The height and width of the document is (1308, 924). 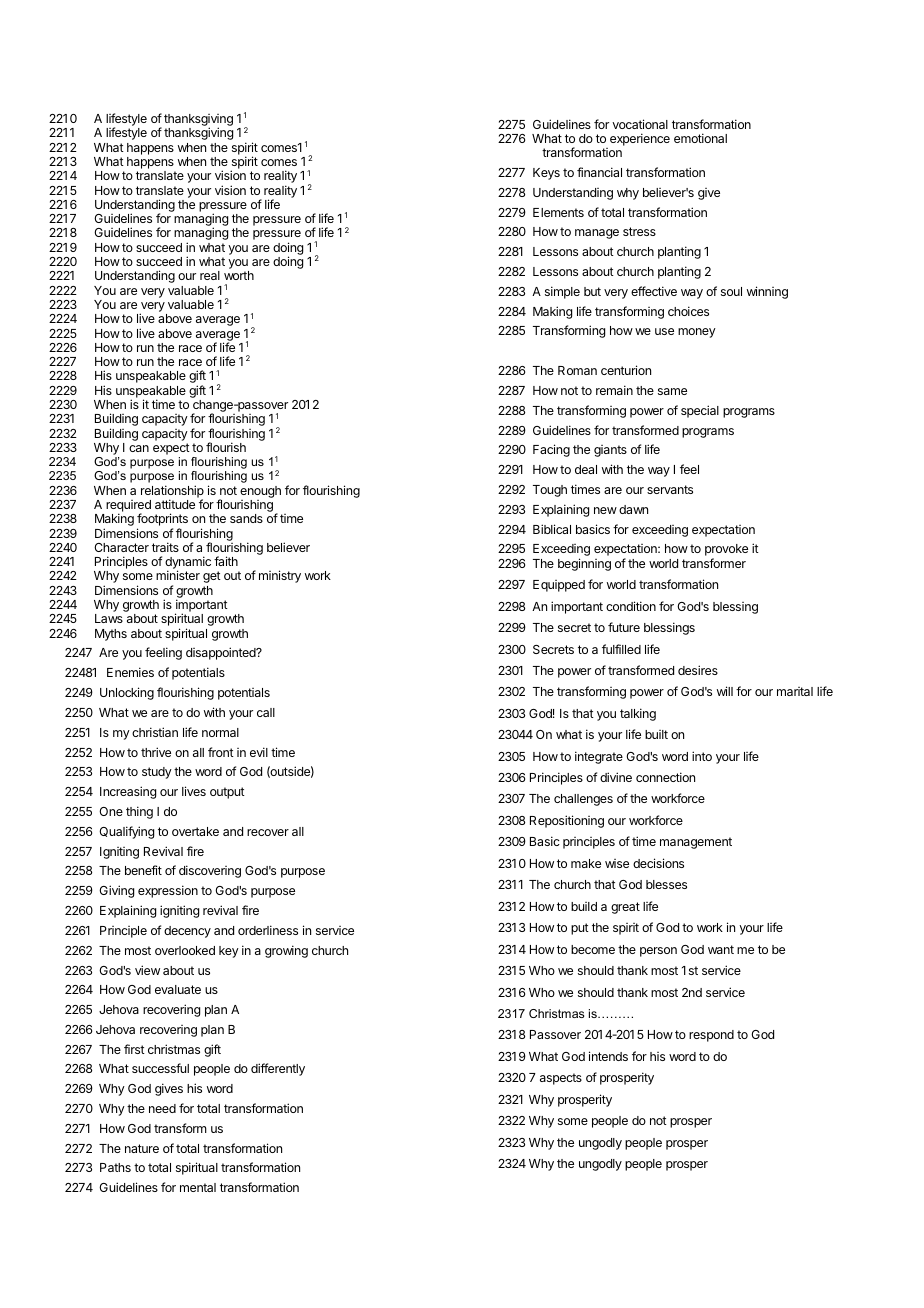 What do you see at coordinates (711, 1036) in the document?
I see `respond` at bounding box center [711, 1036].
